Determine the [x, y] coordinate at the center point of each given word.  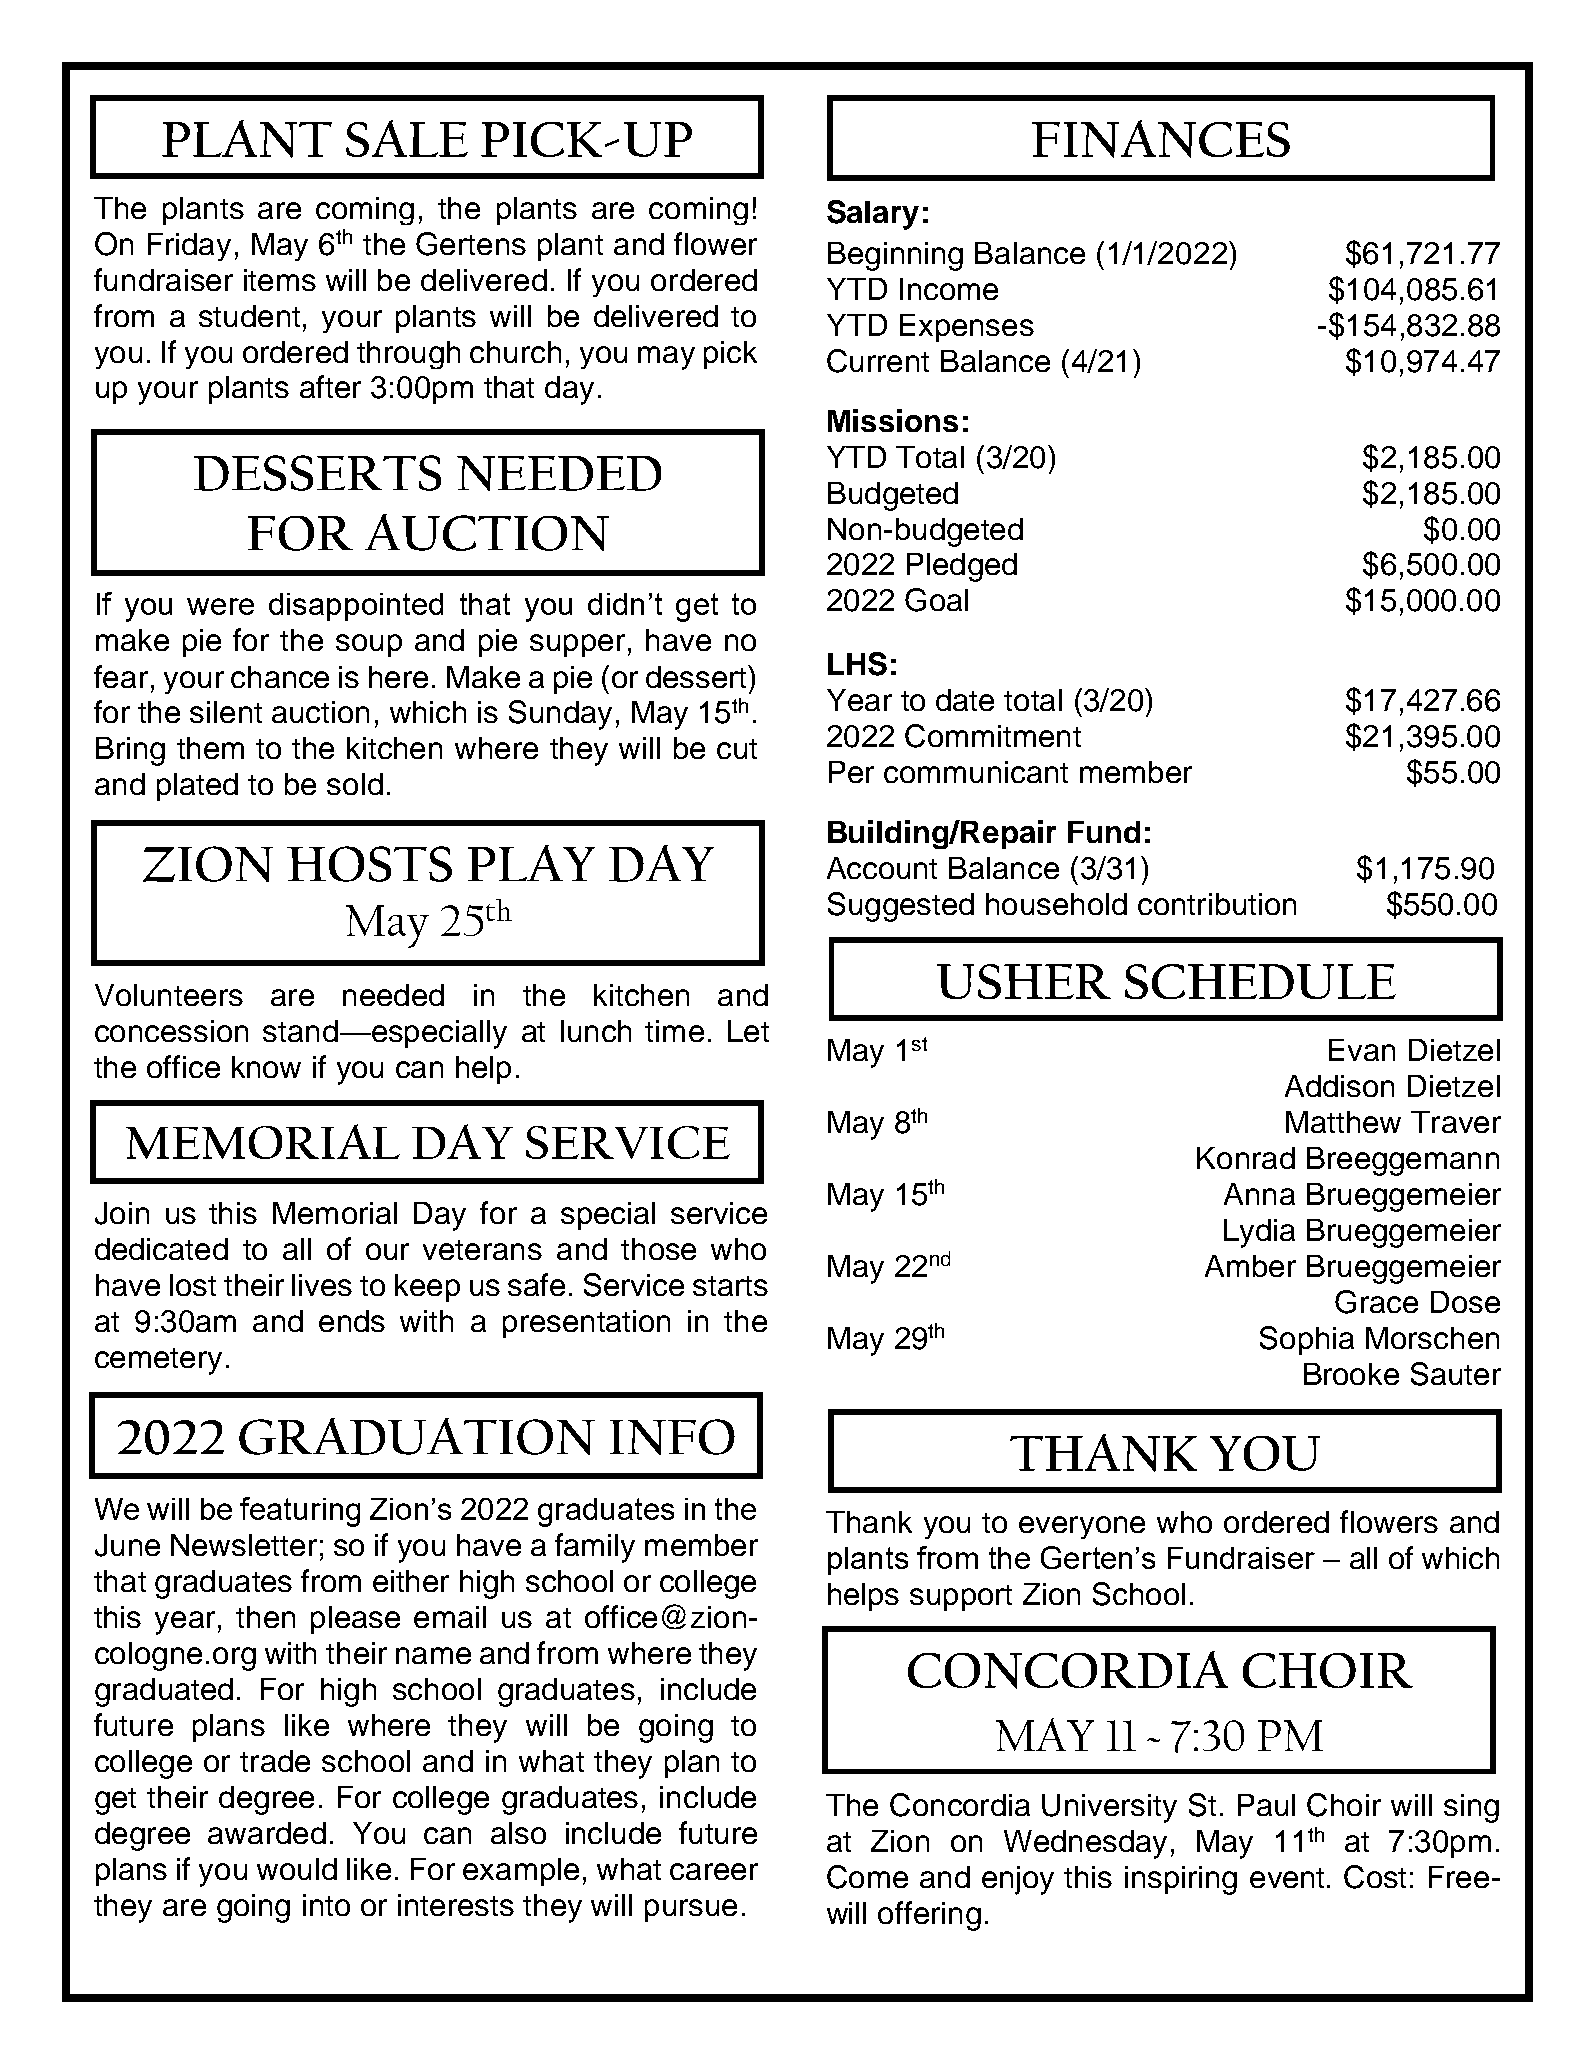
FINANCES [1161, 139]
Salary [873, 215]
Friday [189, 247]
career [714, 1871]
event [1287, 1878]
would [297, 1869]
